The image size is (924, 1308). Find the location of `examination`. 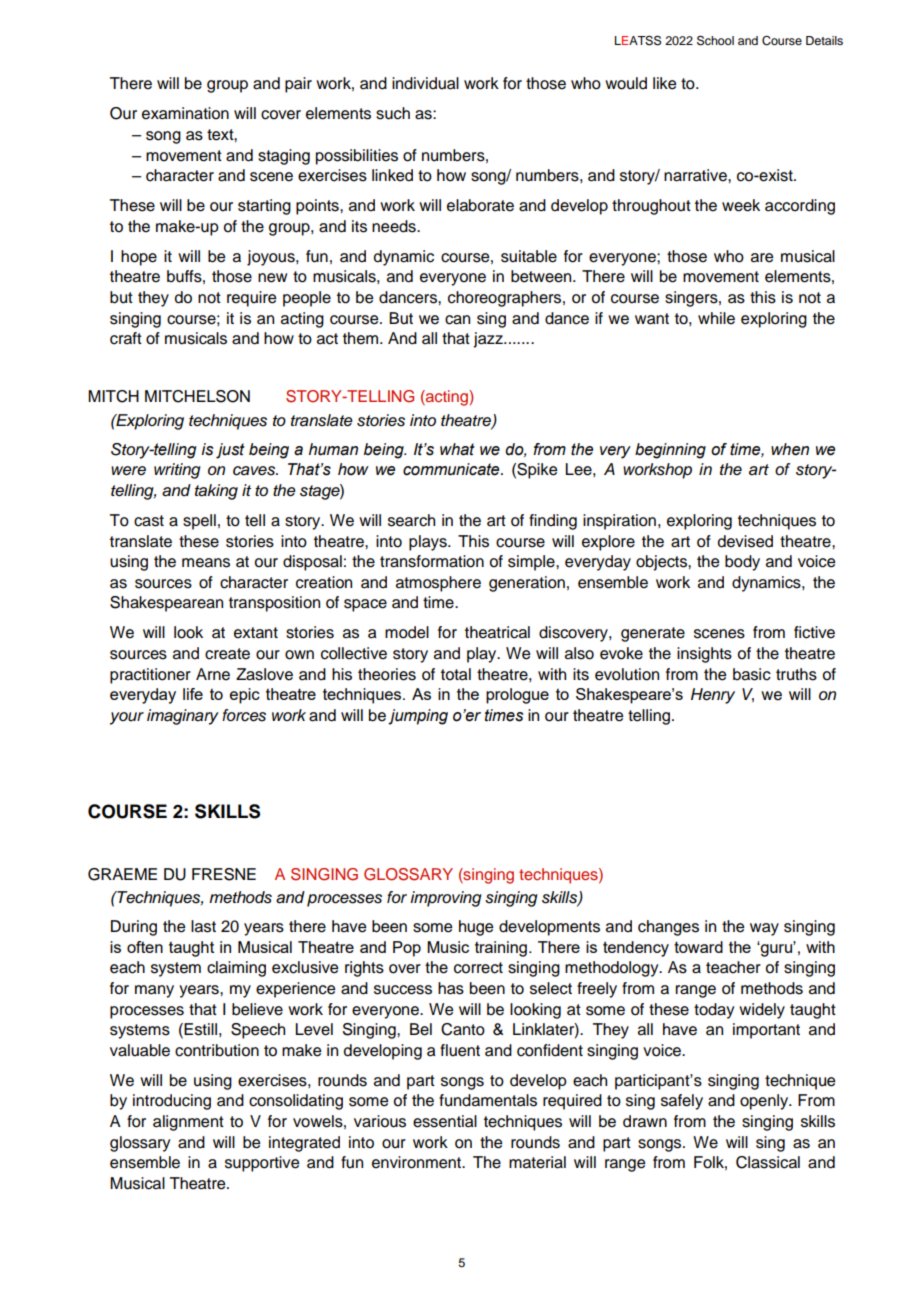

examination is located at coordinates (185, 113).
